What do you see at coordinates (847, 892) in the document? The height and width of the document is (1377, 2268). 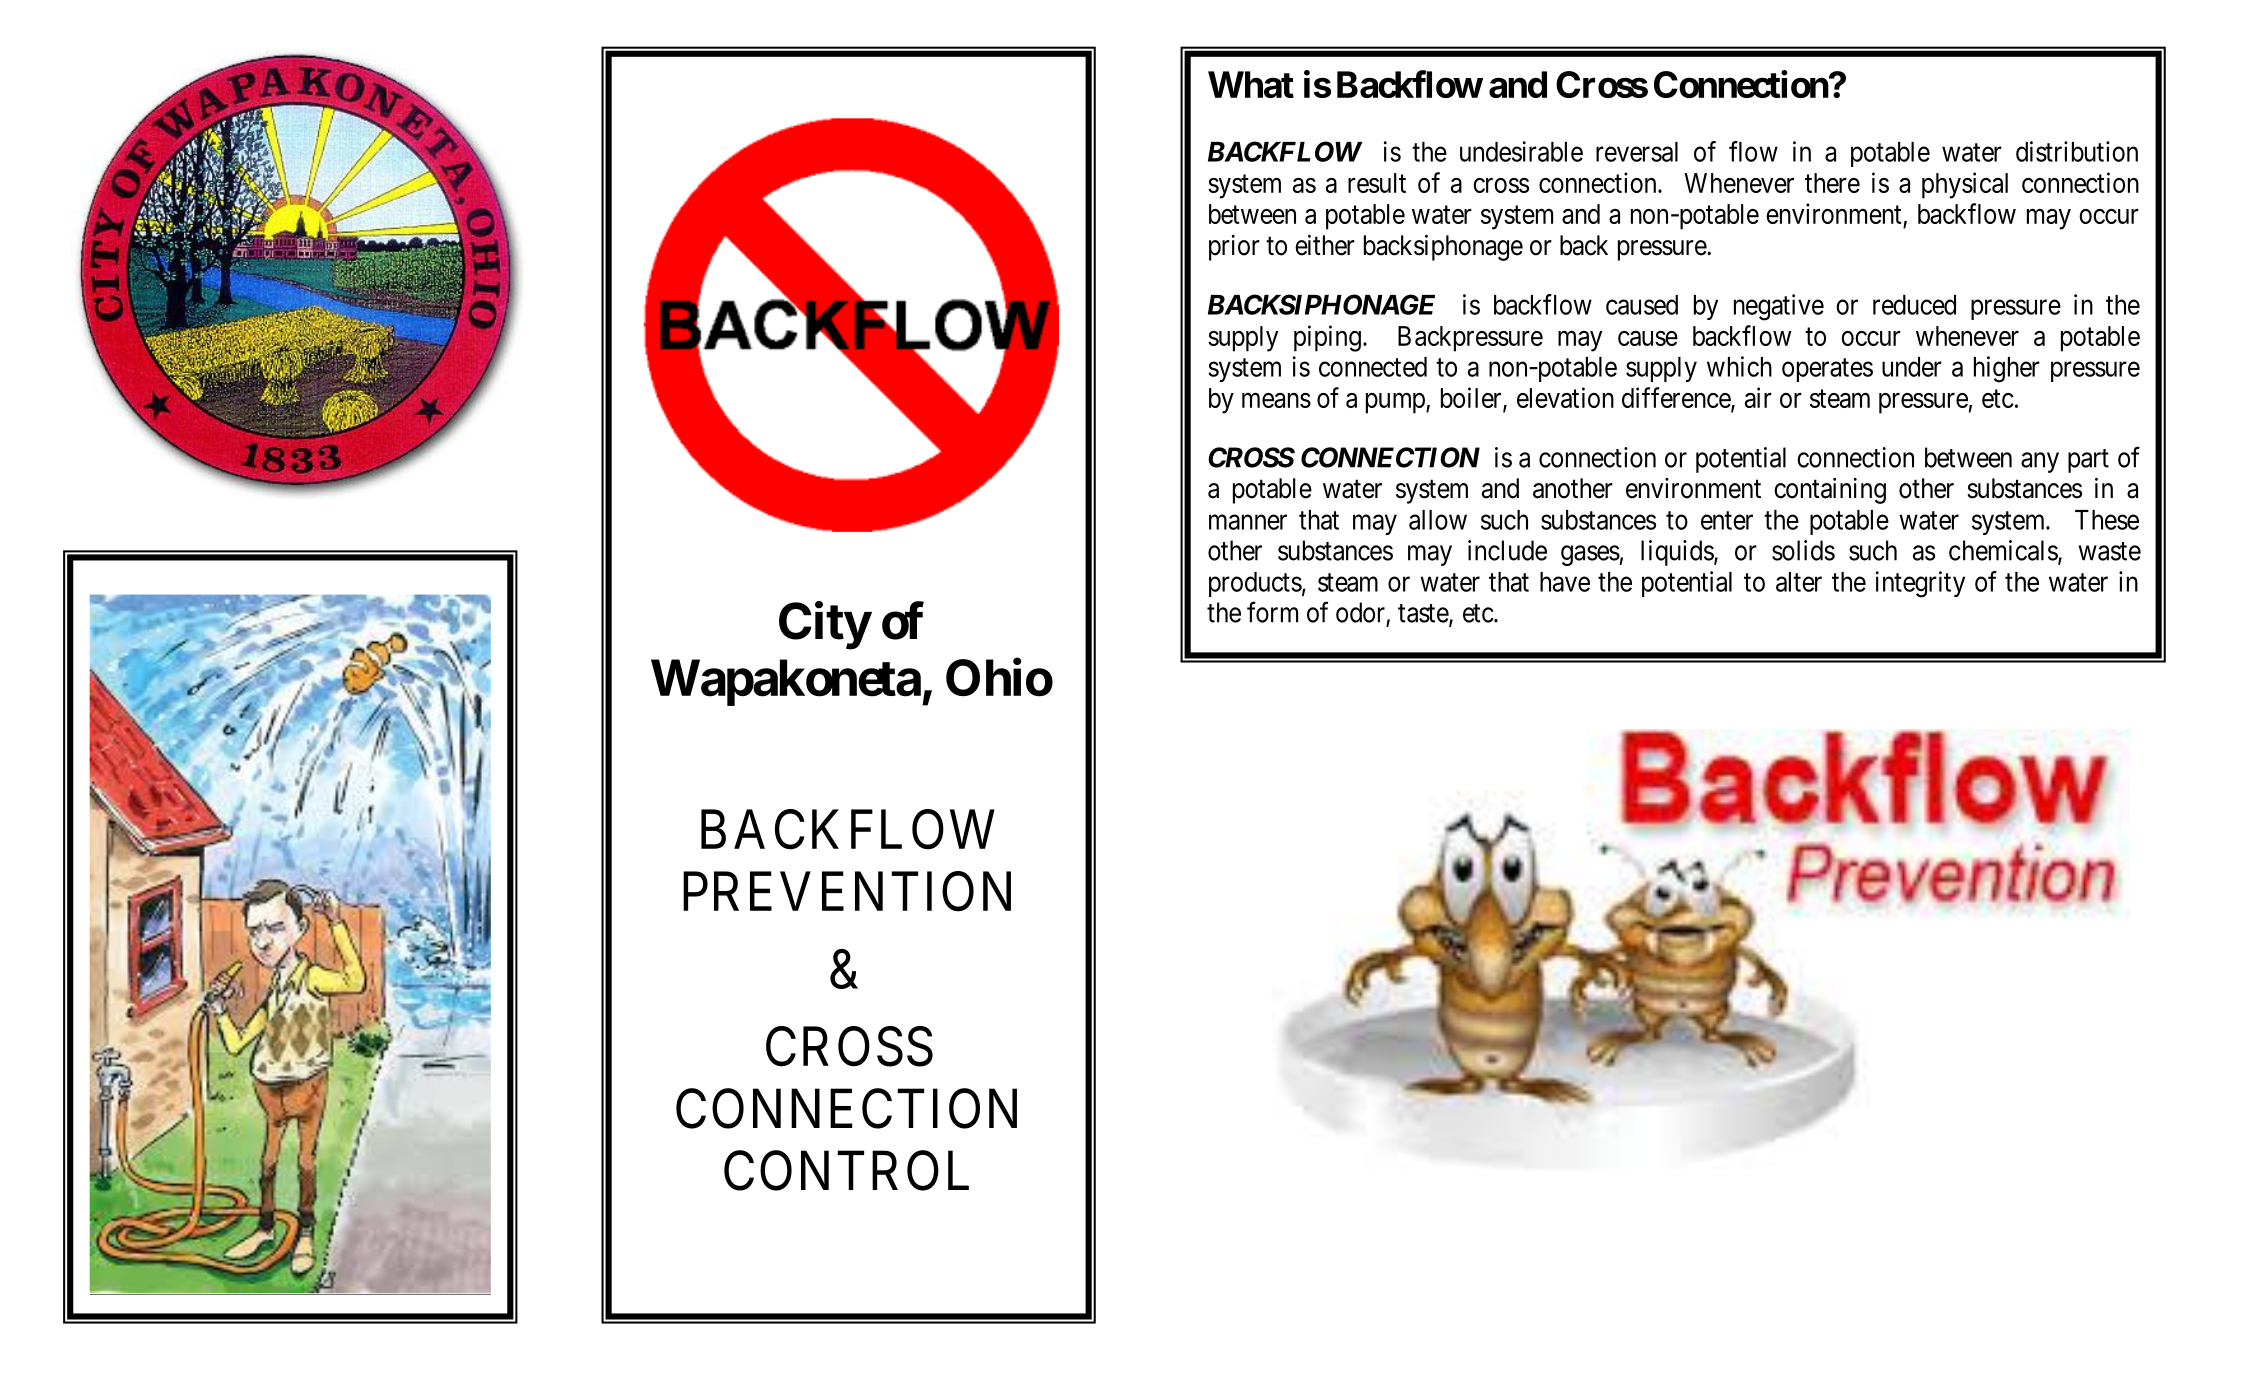 I see `PREVENTION` at bounding box center [847, 892].
